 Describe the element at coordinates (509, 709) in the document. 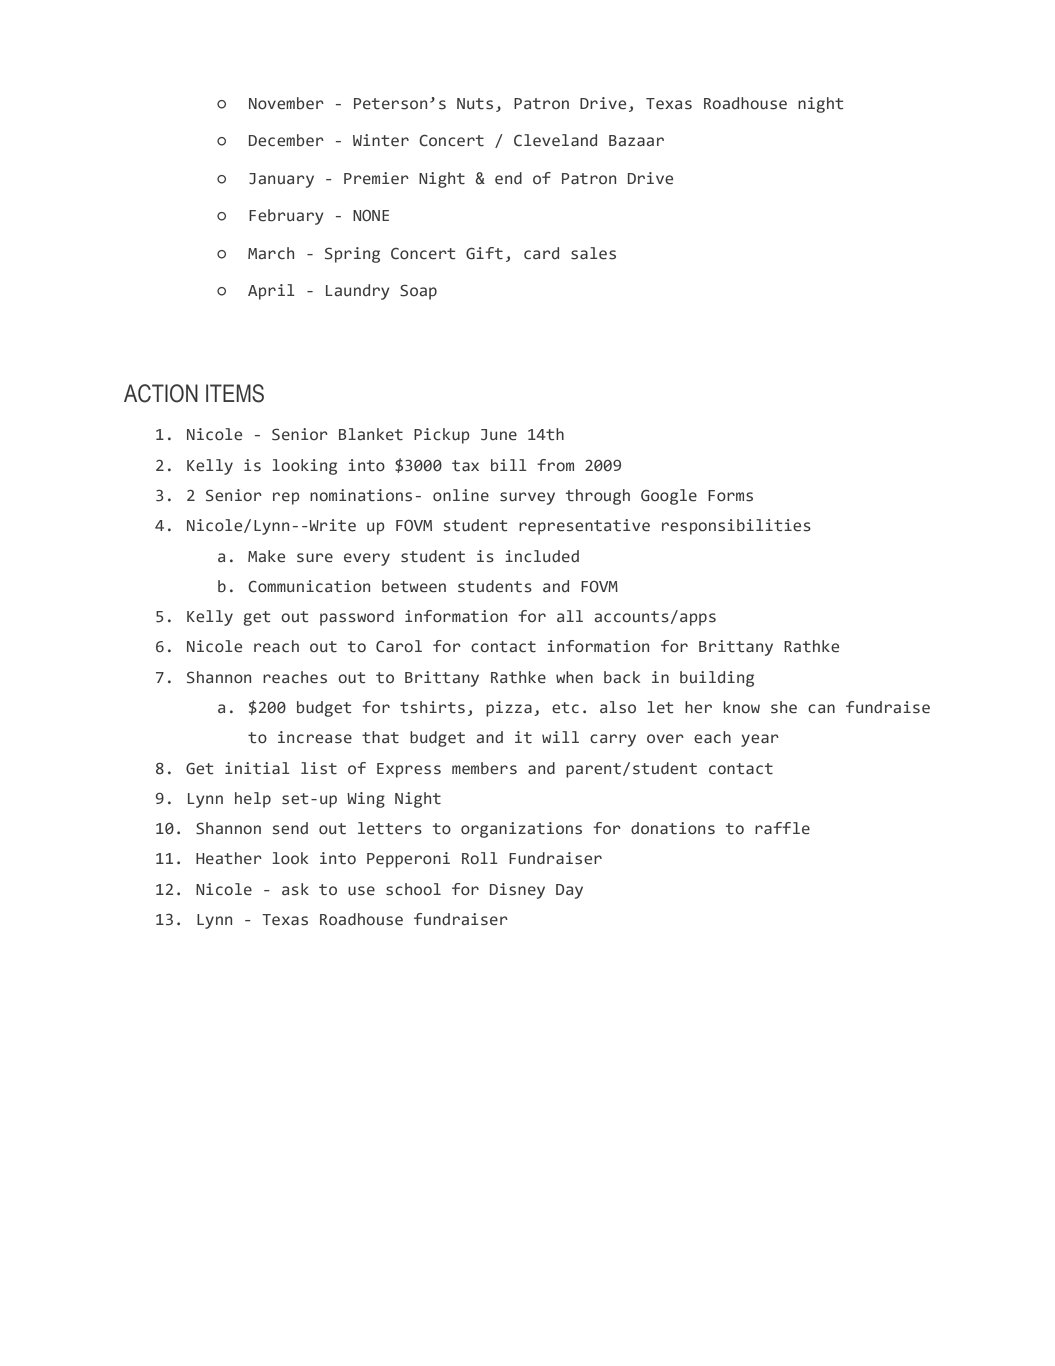

I see `pizza` at that location.
